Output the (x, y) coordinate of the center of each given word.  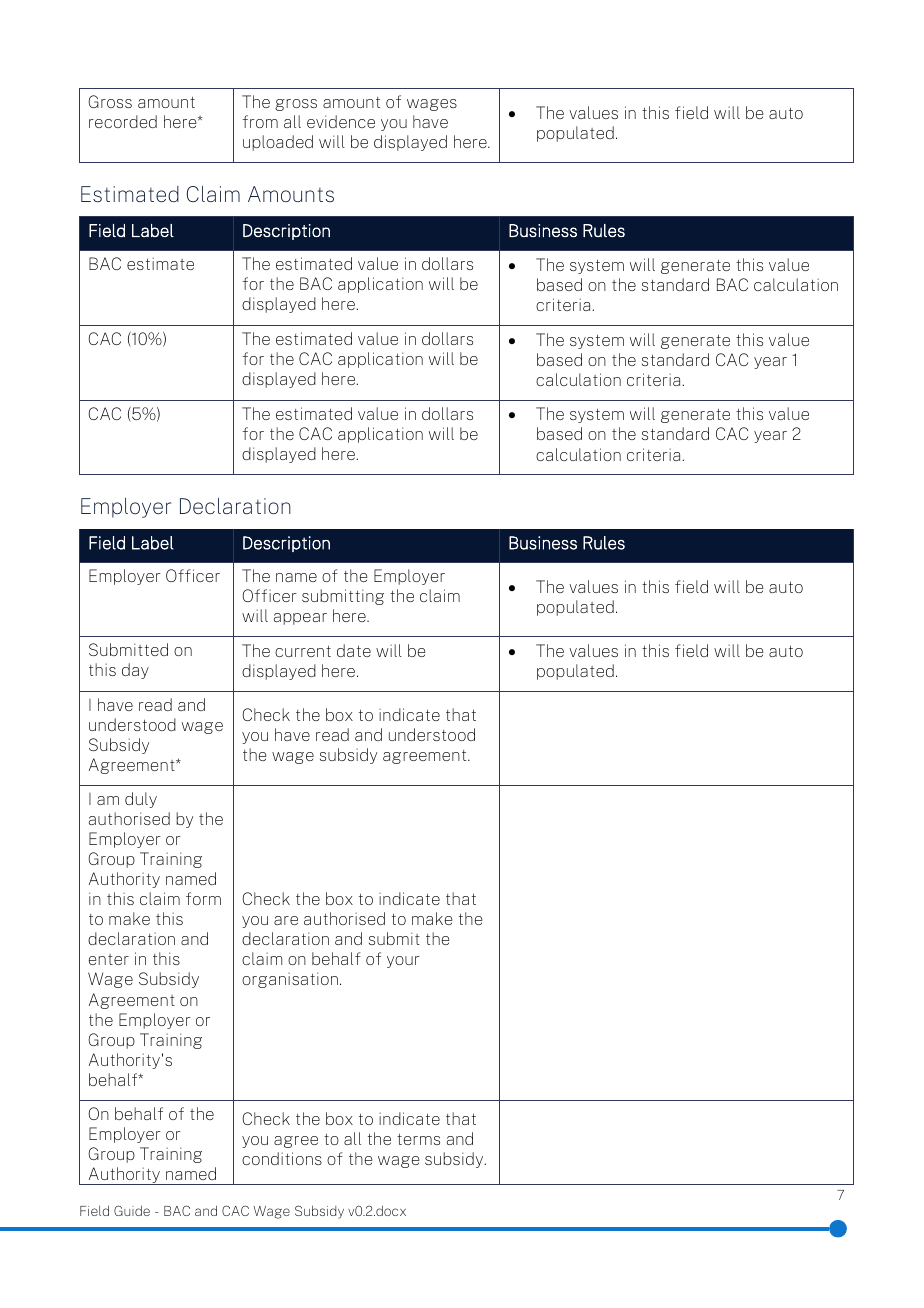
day (135, 671)
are (286, 920)
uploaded (278, 143)
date (354, 650)
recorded (123, 121)
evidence (341, 121)
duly (141, 800)
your (403, 962)
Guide (132, 1210)
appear (300, 619)
